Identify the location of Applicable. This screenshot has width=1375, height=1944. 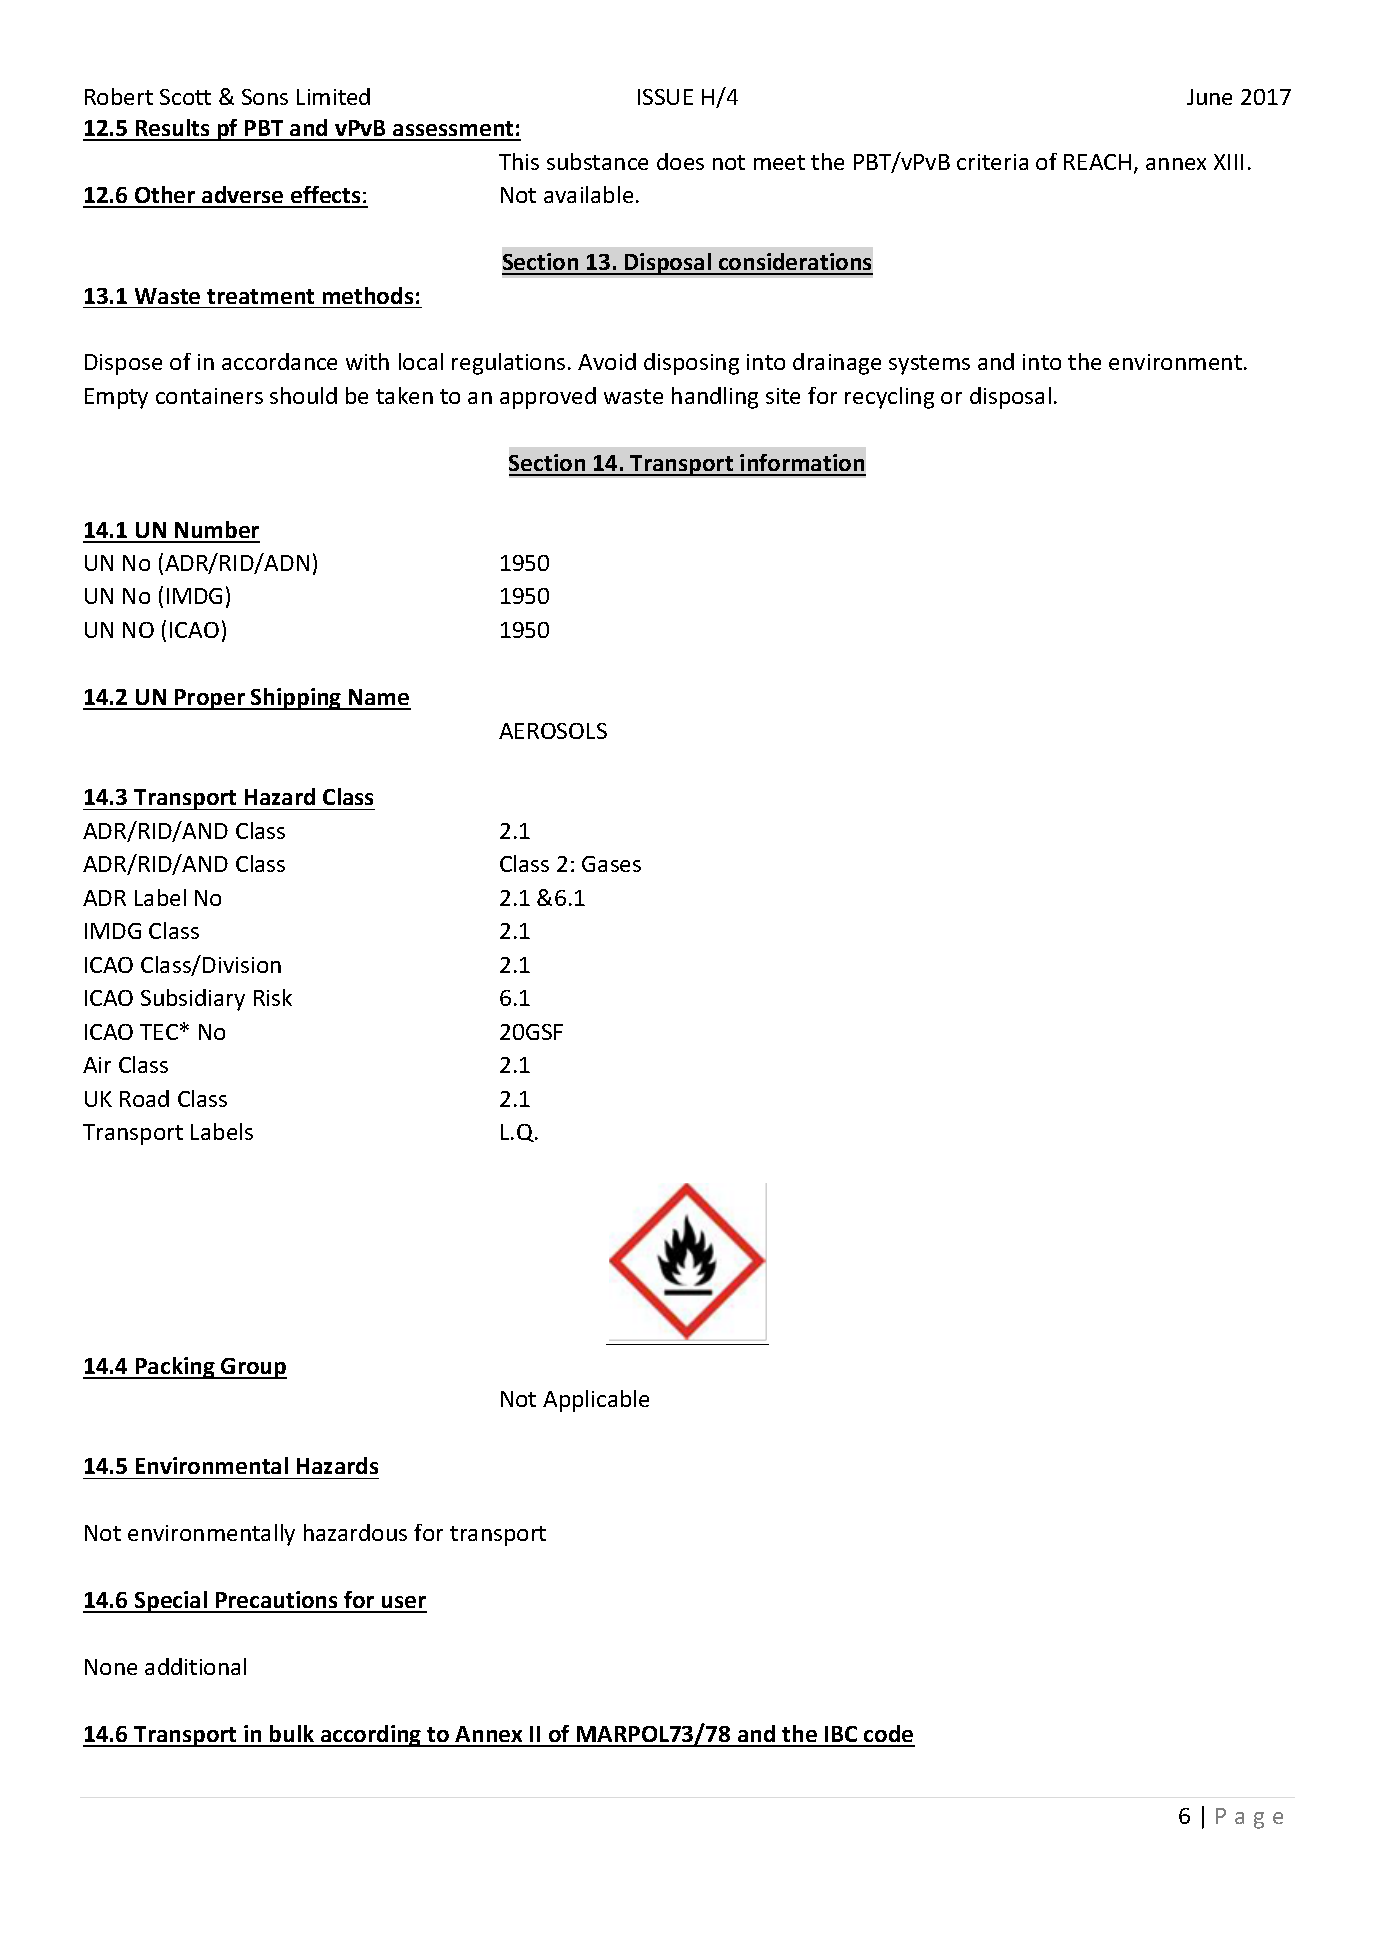
(596, 1401).
